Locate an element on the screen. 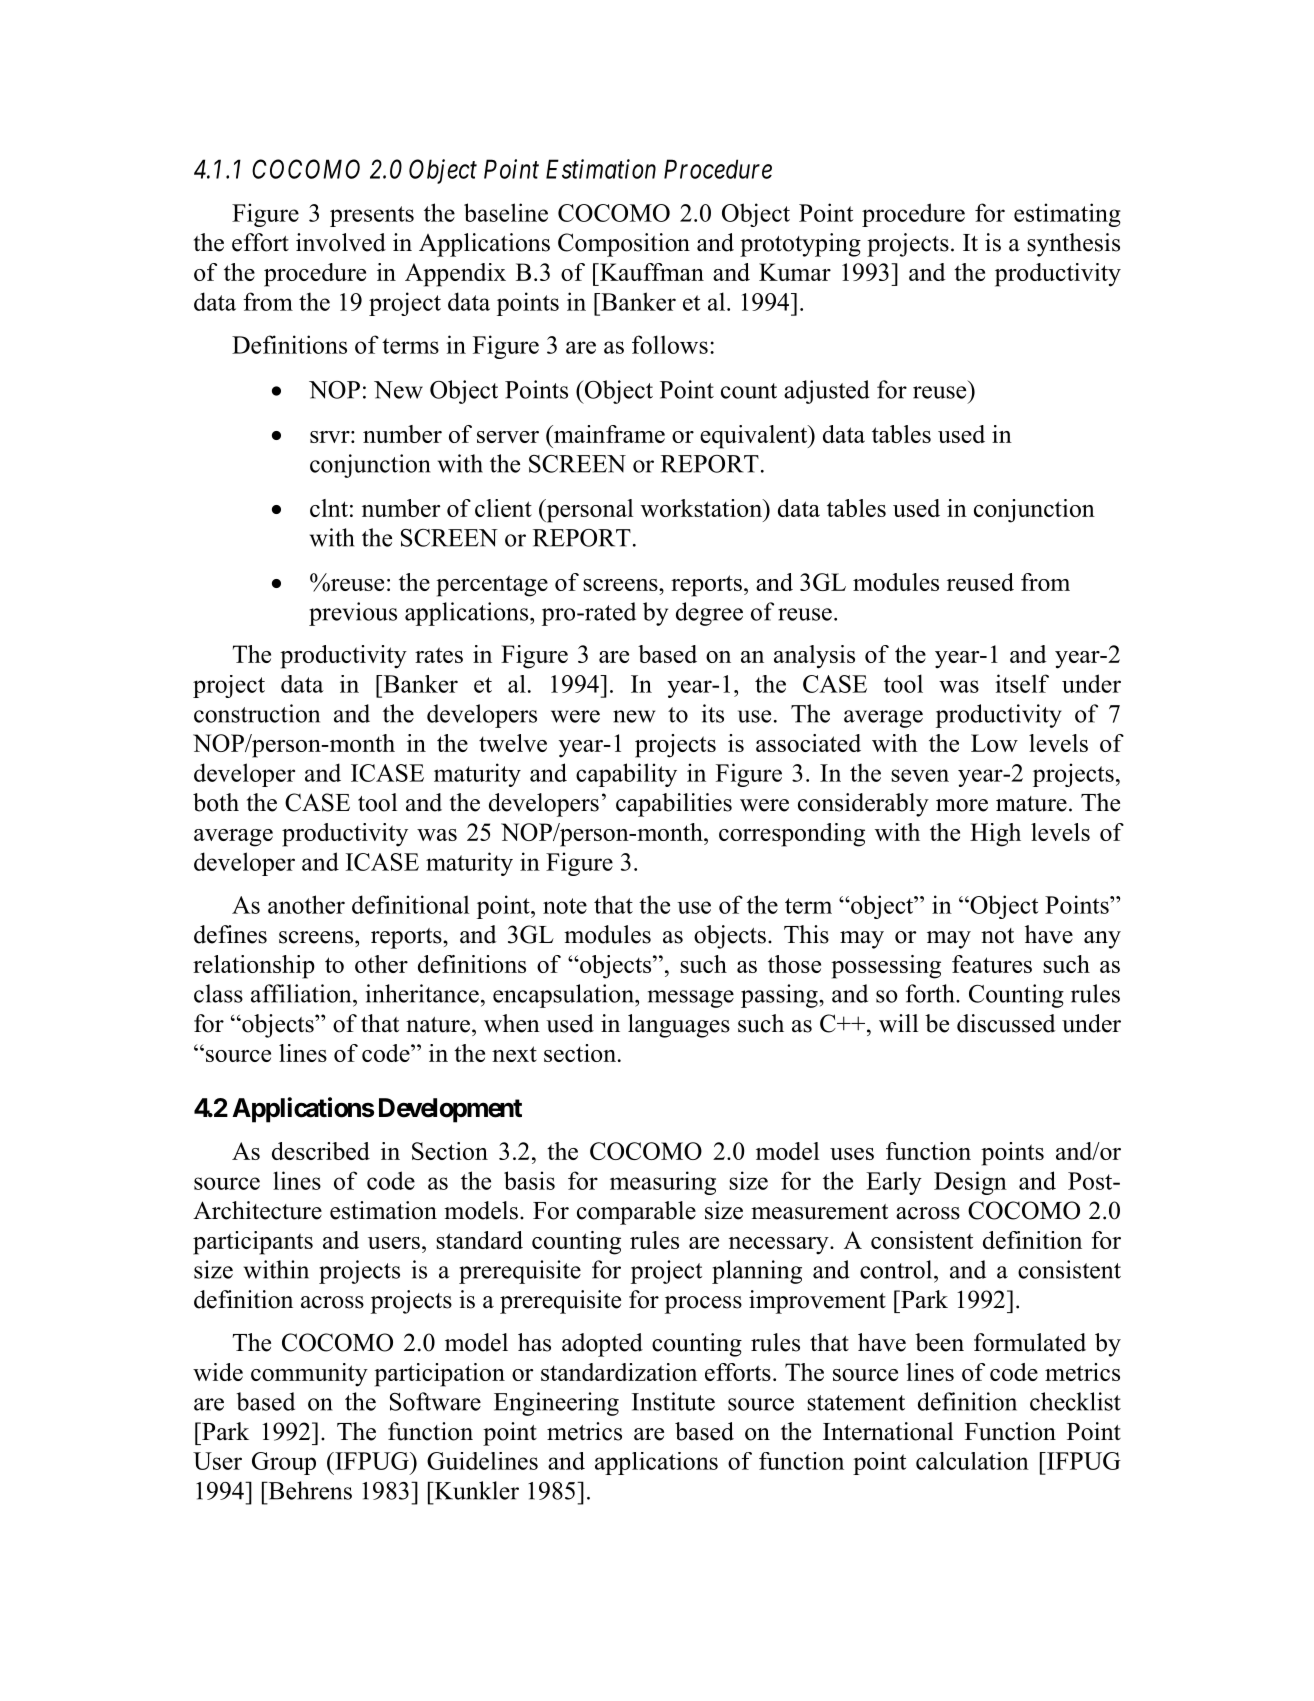 Image resolution: width=1314 pixels, height=1701 pixels. Kauffman is located at coordinates (651, 272).
